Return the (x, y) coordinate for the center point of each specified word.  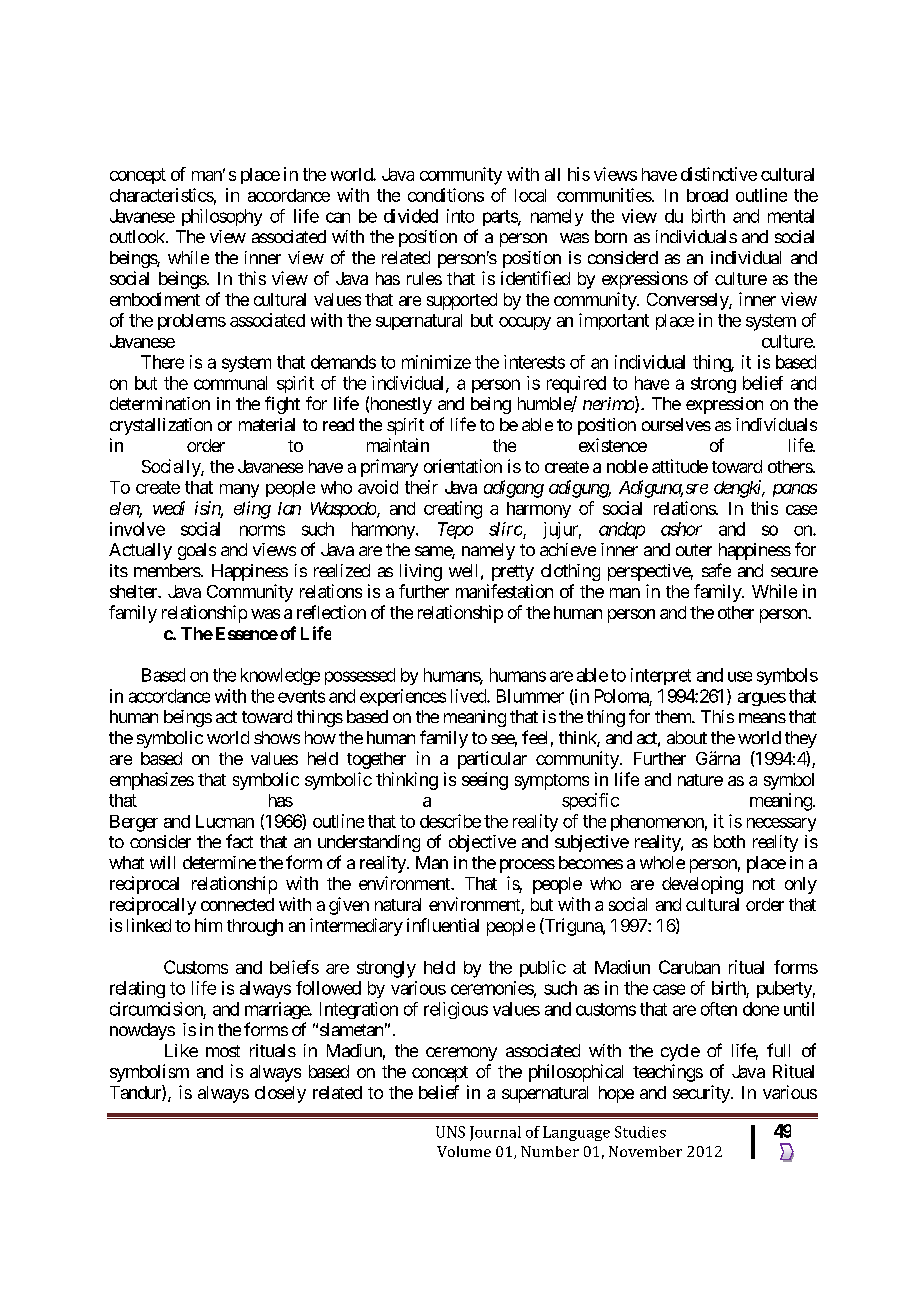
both (729, 841)
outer (694, 550)
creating (453, 510)
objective (482, 843)
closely (280, 1094)
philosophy (222, 217)
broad (707, 195)
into (460, 216)
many (239, 491)
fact (239, 841)
